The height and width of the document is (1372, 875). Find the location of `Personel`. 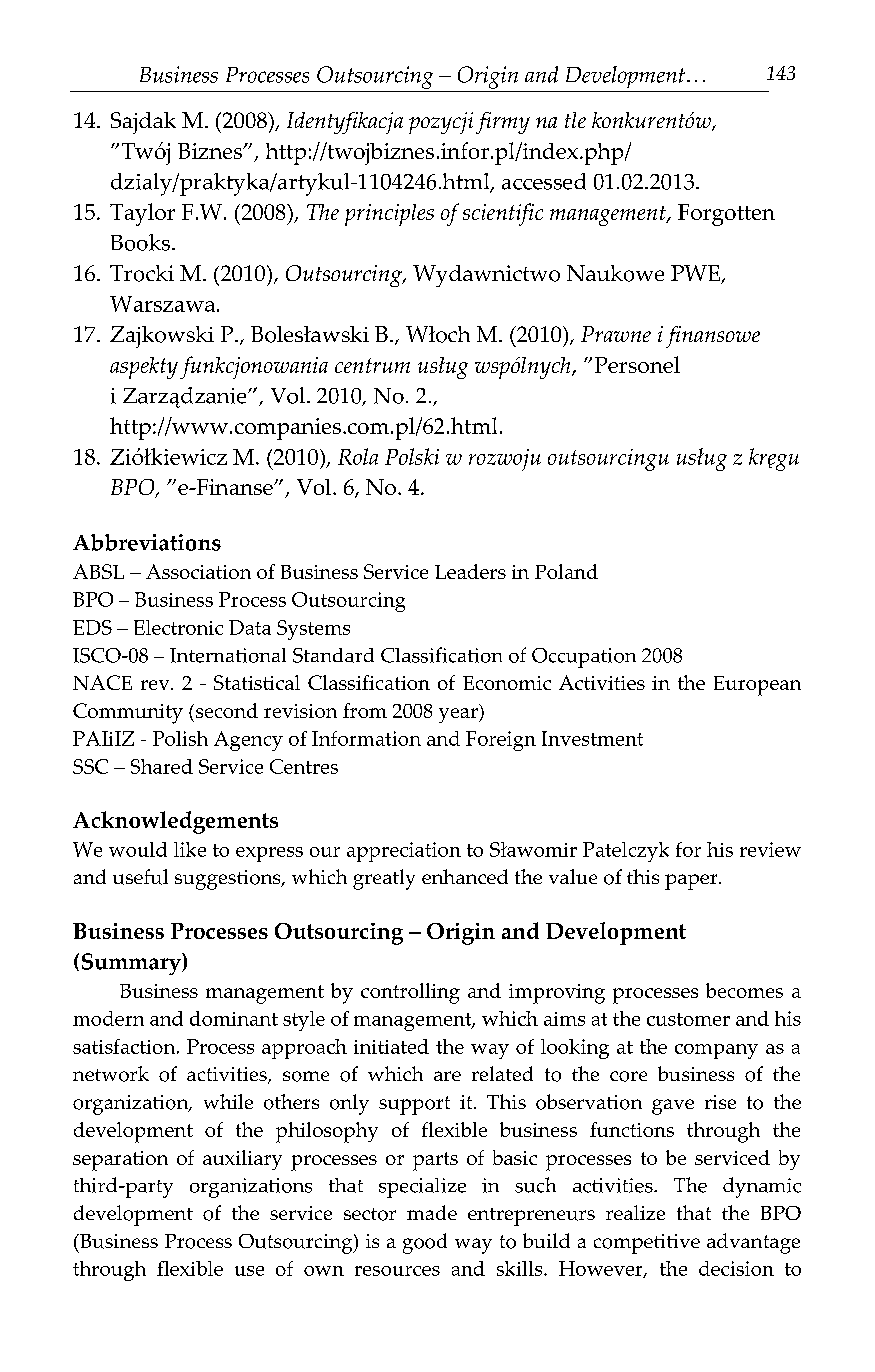

Personel is located at coordinates (637, 364).
